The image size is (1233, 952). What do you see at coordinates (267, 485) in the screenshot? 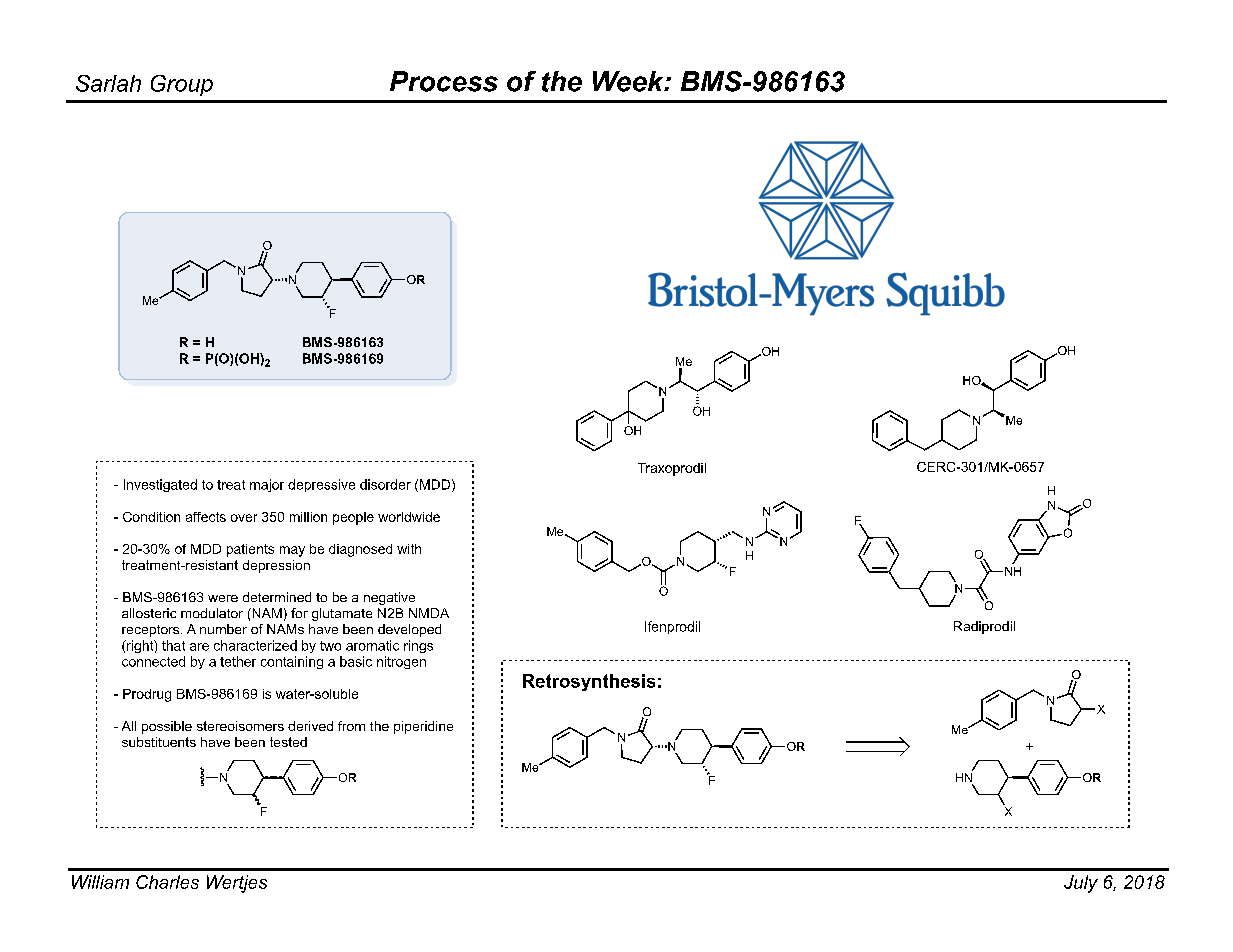
I see `major` at bounding box center [267, 485].
